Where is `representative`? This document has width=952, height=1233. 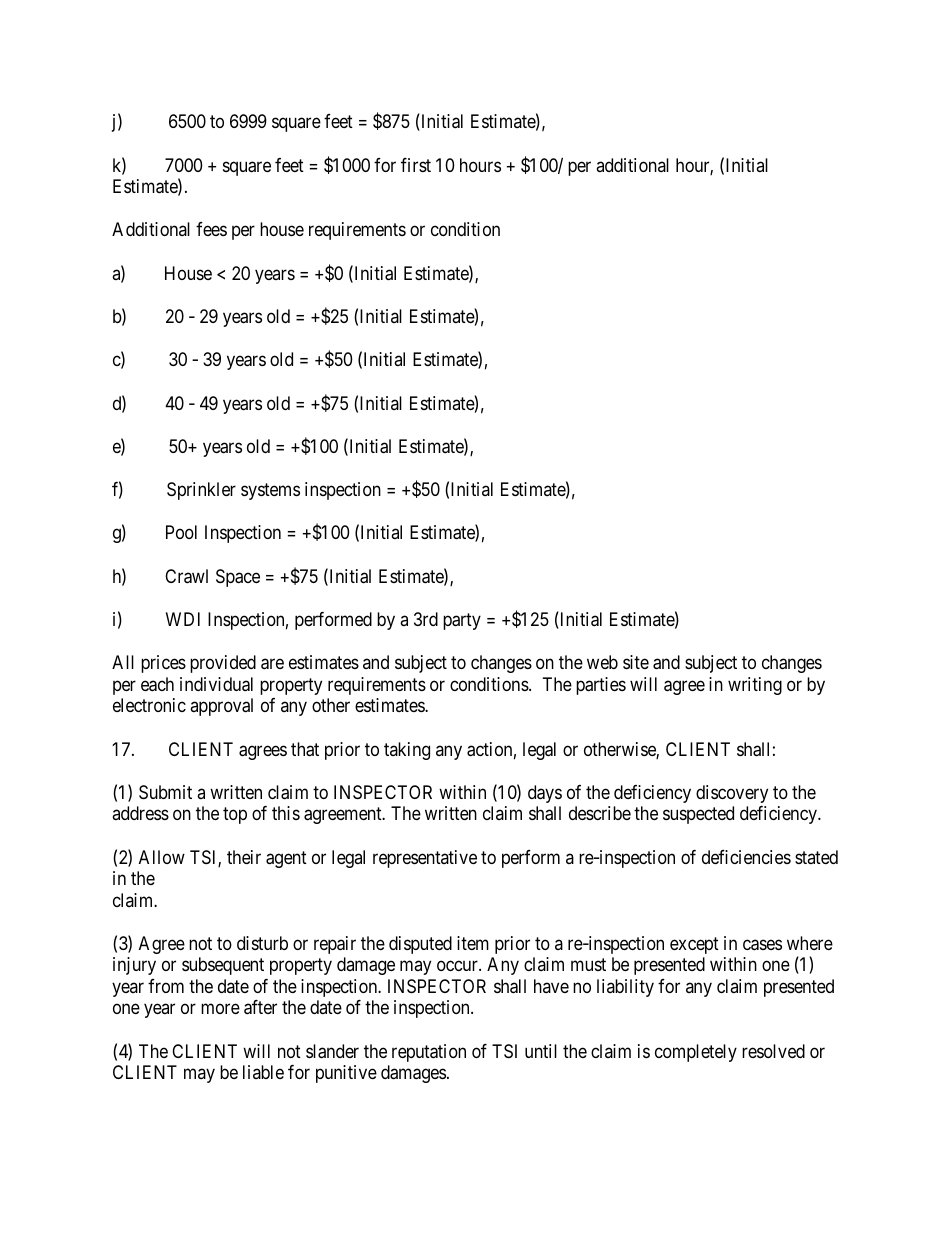 representative is located at coordinates (425, 859).
